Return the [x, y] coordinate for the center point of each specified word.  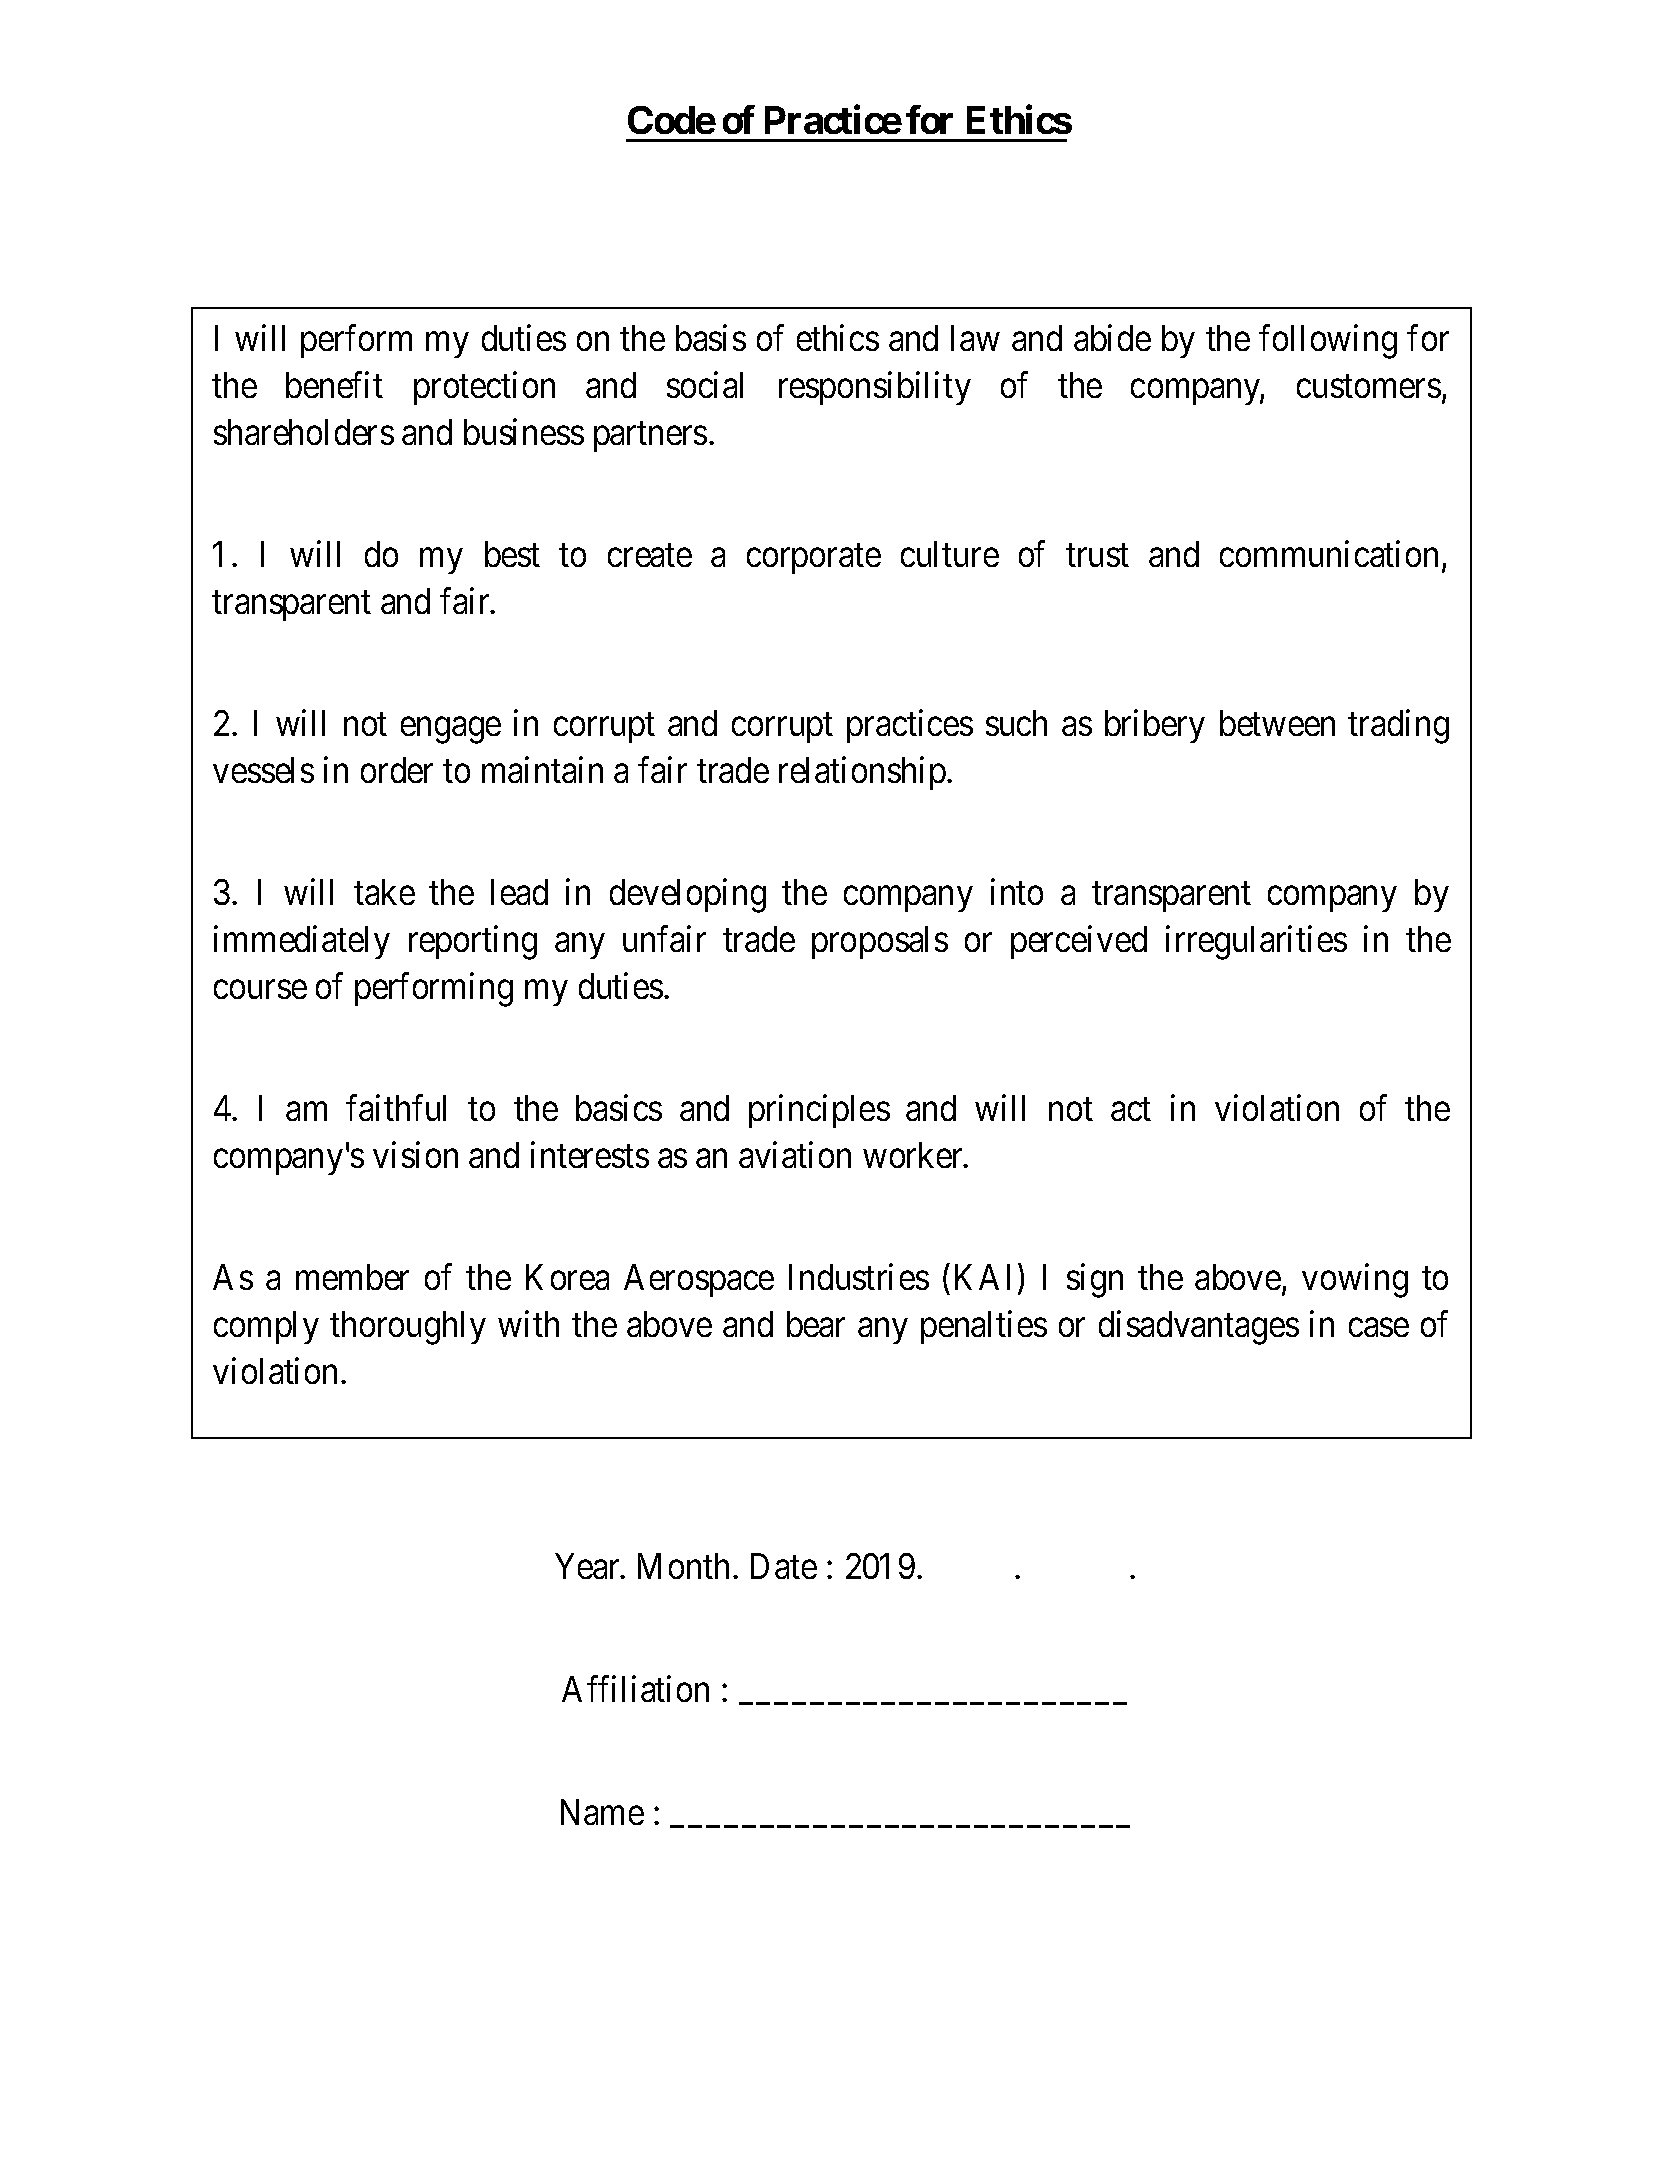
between [1277, 723]
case [1379, 1328]
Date [784, 1566]
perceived [1079, 942]
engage [451, 730]
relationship [862, 773]
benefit [334, 384]
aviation [795, 1155]
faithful [396, 1108]
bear [816, 1324]
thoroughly [408, 1328]
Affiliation [635, 1689]
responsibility [875, 388]
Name [602, 1812]
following [1328, 341]
